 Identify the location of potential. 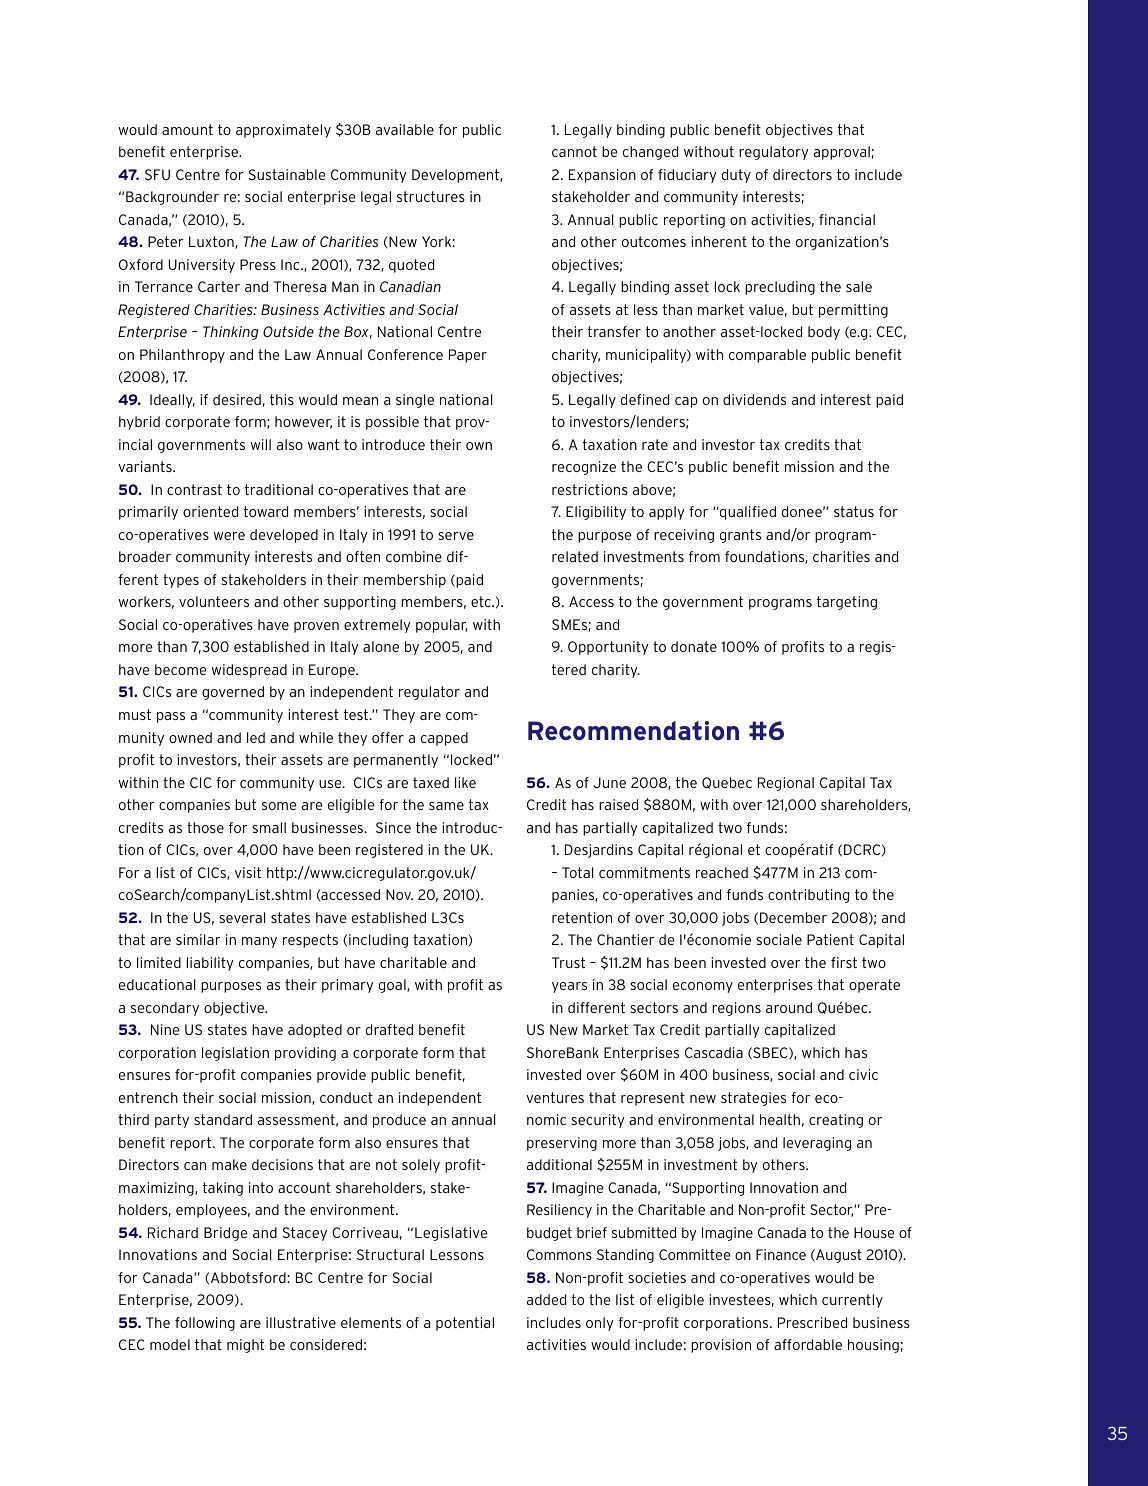
(465, 1324).
